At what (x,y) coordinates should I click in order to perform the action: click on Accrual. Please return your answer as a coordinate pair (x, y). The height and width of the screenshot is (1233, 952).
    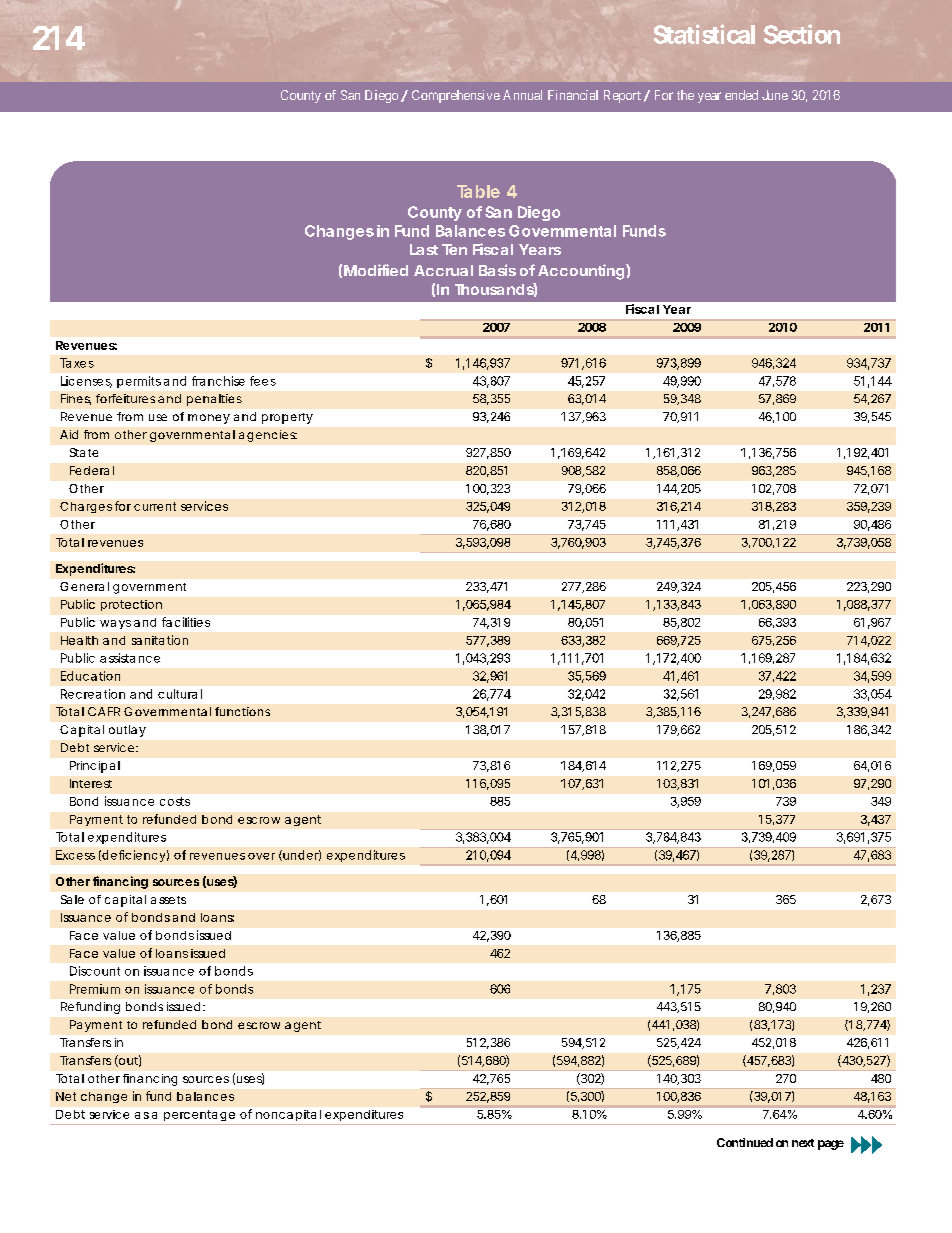
    Looking at the image, I should click on (443, 270).
